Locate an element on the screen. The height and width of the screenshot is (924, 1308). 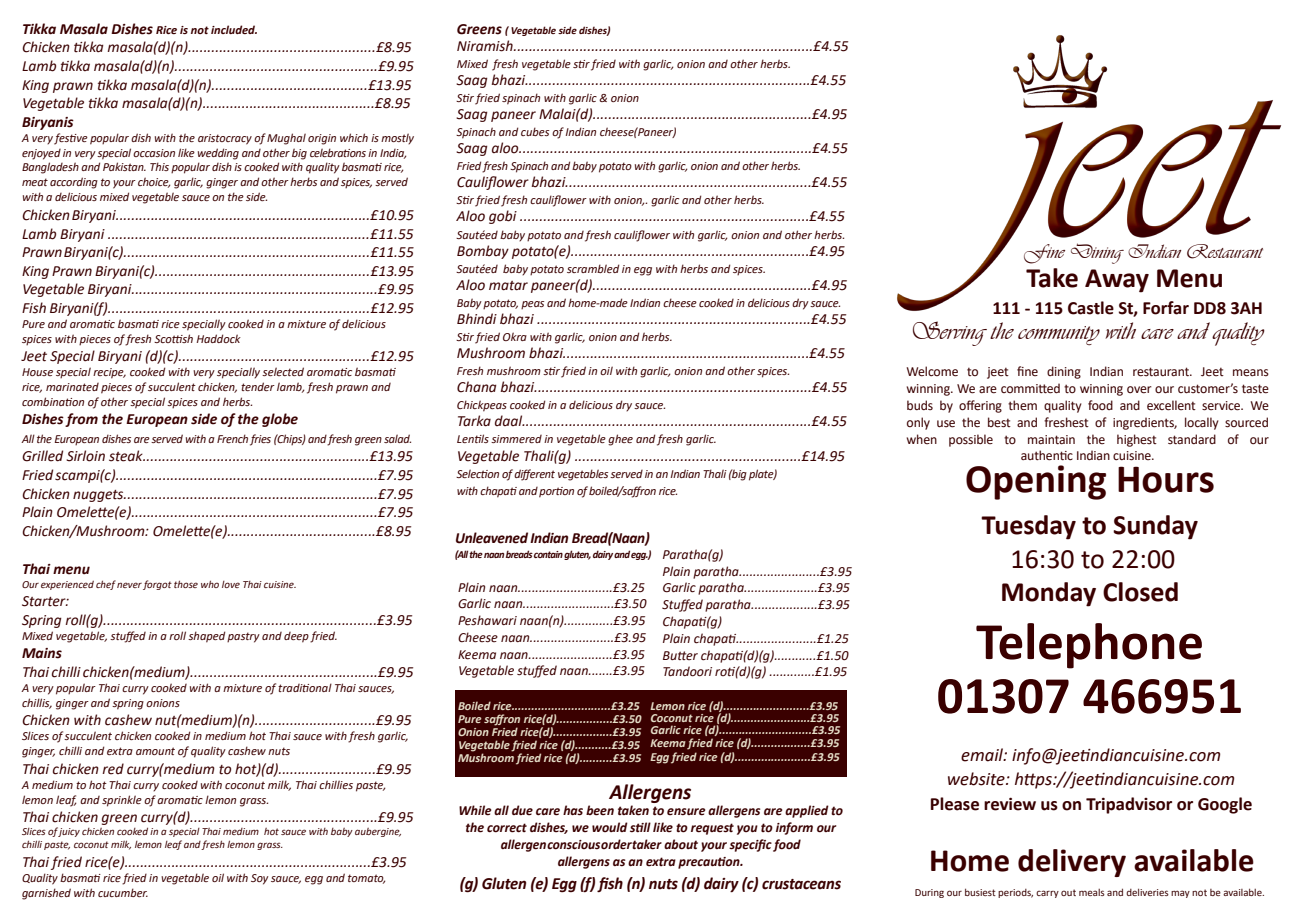
Soy is located at coordinates (259, 879).
